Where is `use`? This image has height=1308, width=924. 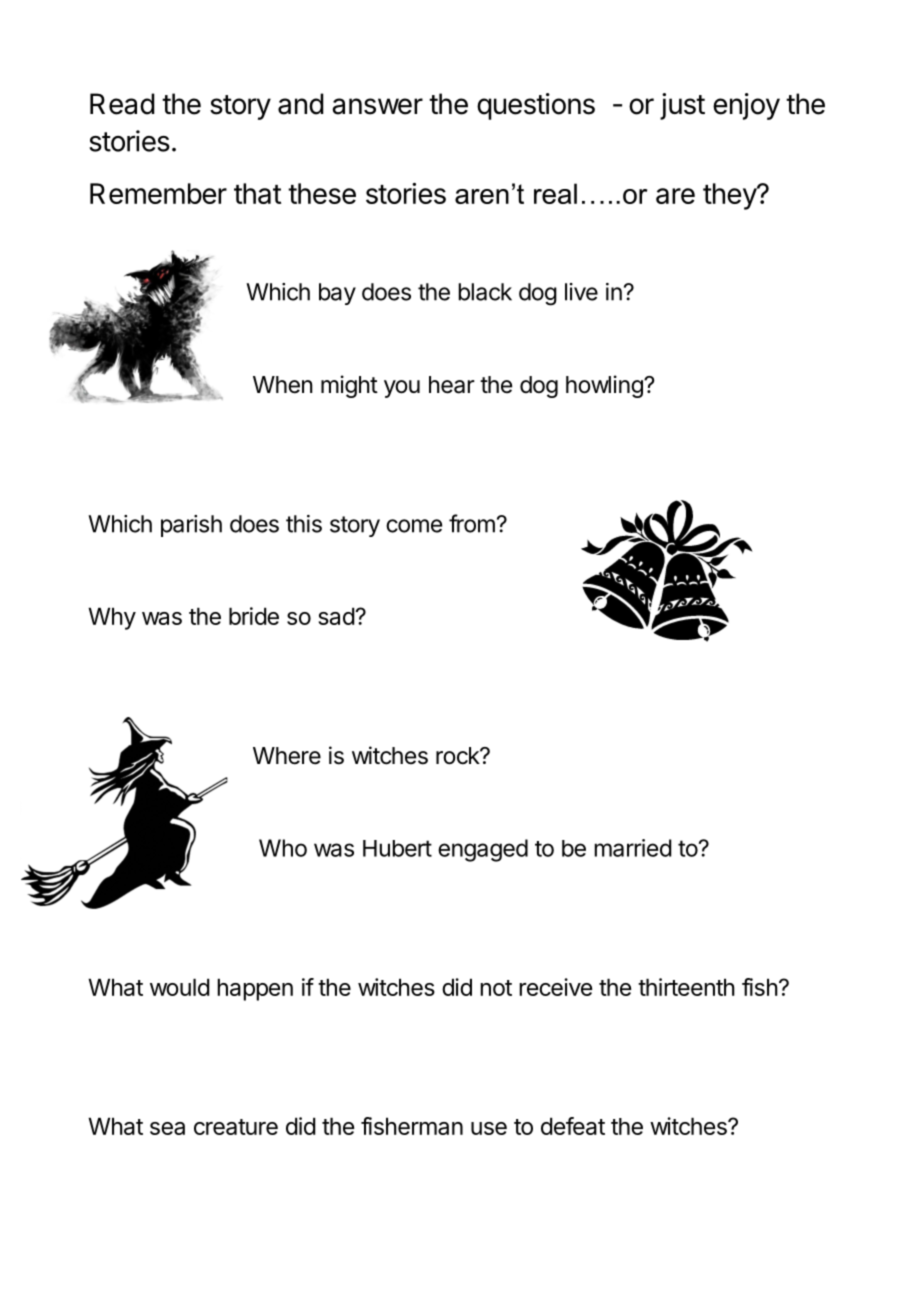
use is located at coordinates (489, 1128).
